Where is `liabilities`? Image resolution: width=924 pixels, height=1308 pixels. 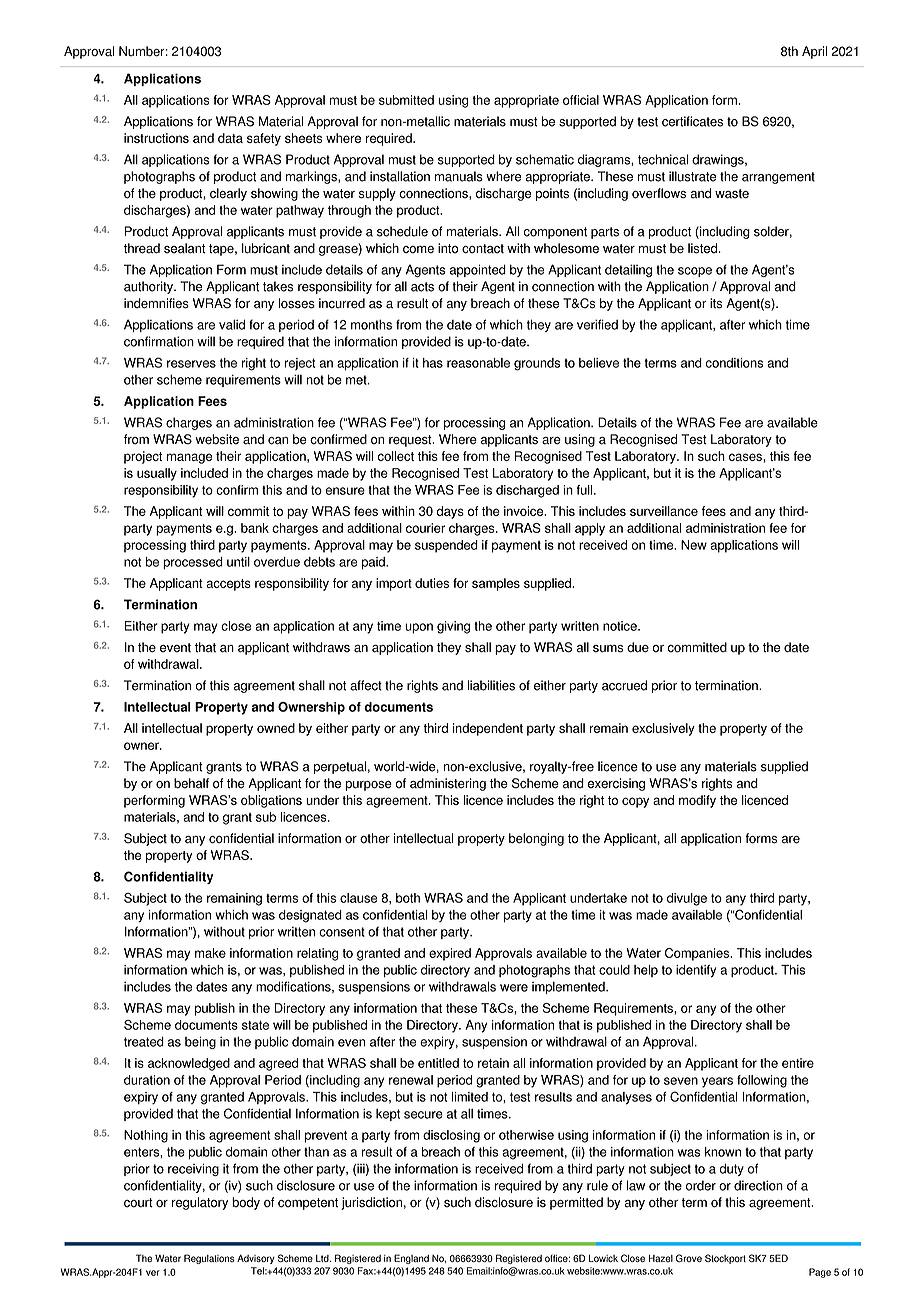
liabilities is located at coordinates (491, 685).
